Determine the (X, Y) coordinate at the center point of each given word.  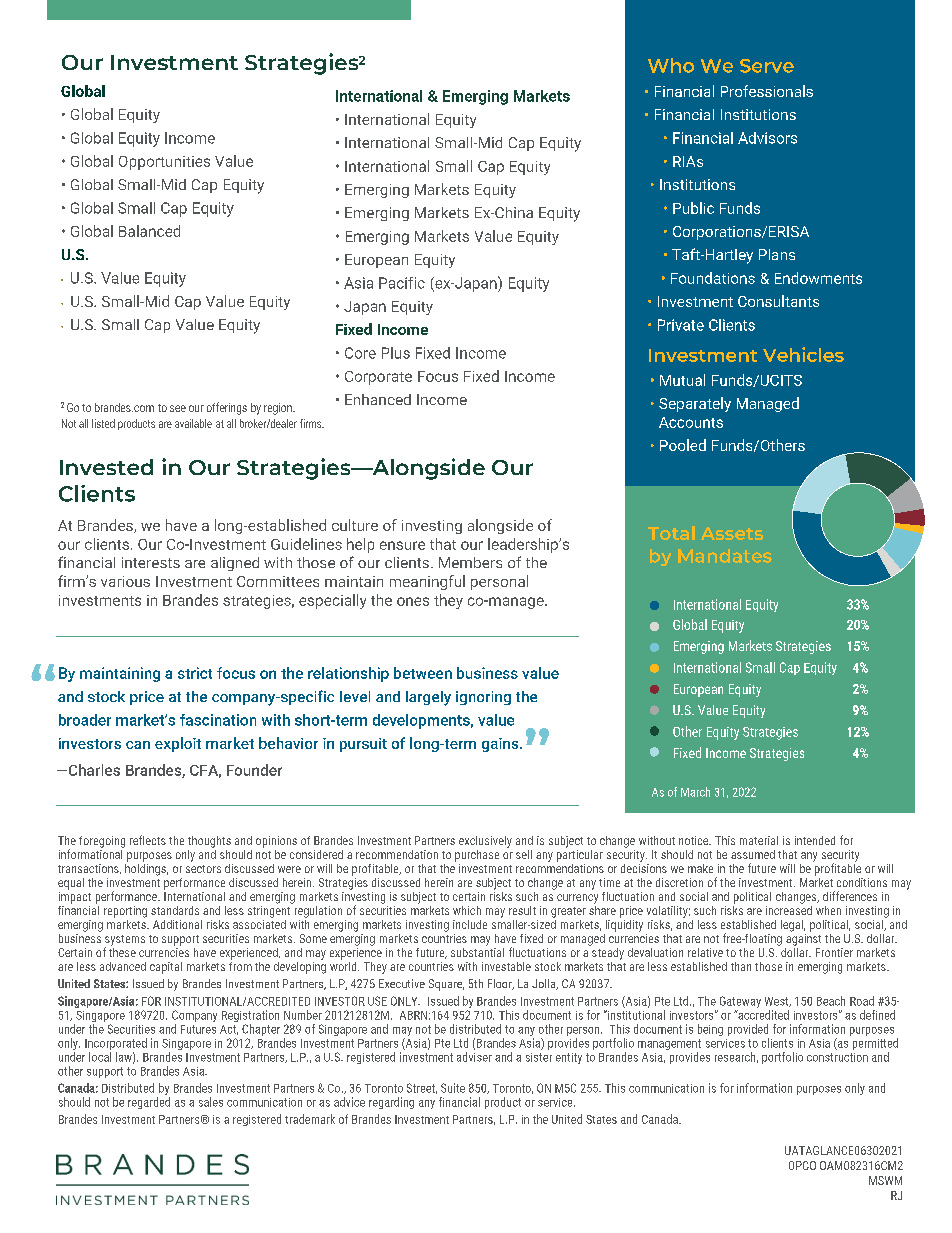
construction (837, 1057)
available (193, 423)
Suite (453, 1088)
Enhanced (378, 399)
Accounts (691, 422)
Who (671, 65)
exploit (178, 744)
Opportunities (164, 163)
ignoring (483, 698)
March (695, 792)
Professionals (767, 91)
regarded (149, 1103)
